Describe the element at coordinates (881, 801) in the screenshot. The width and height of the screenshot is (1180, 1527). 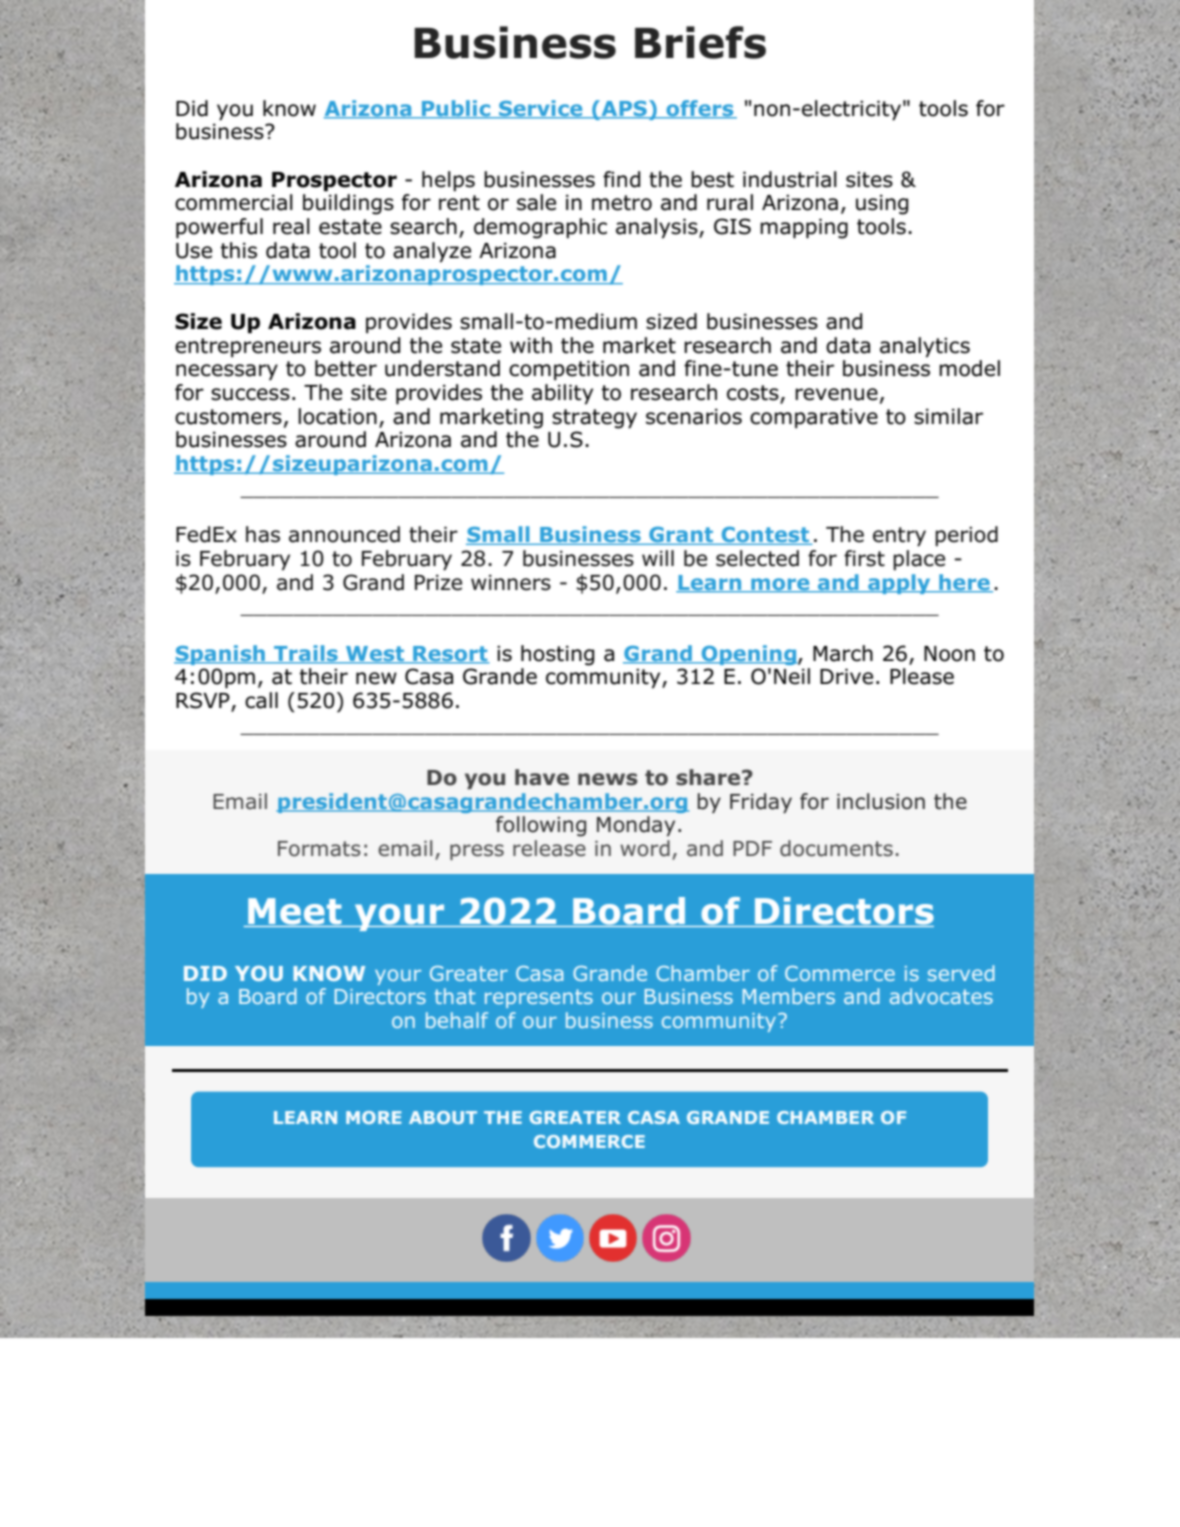
I see `inclusion` at that location.
